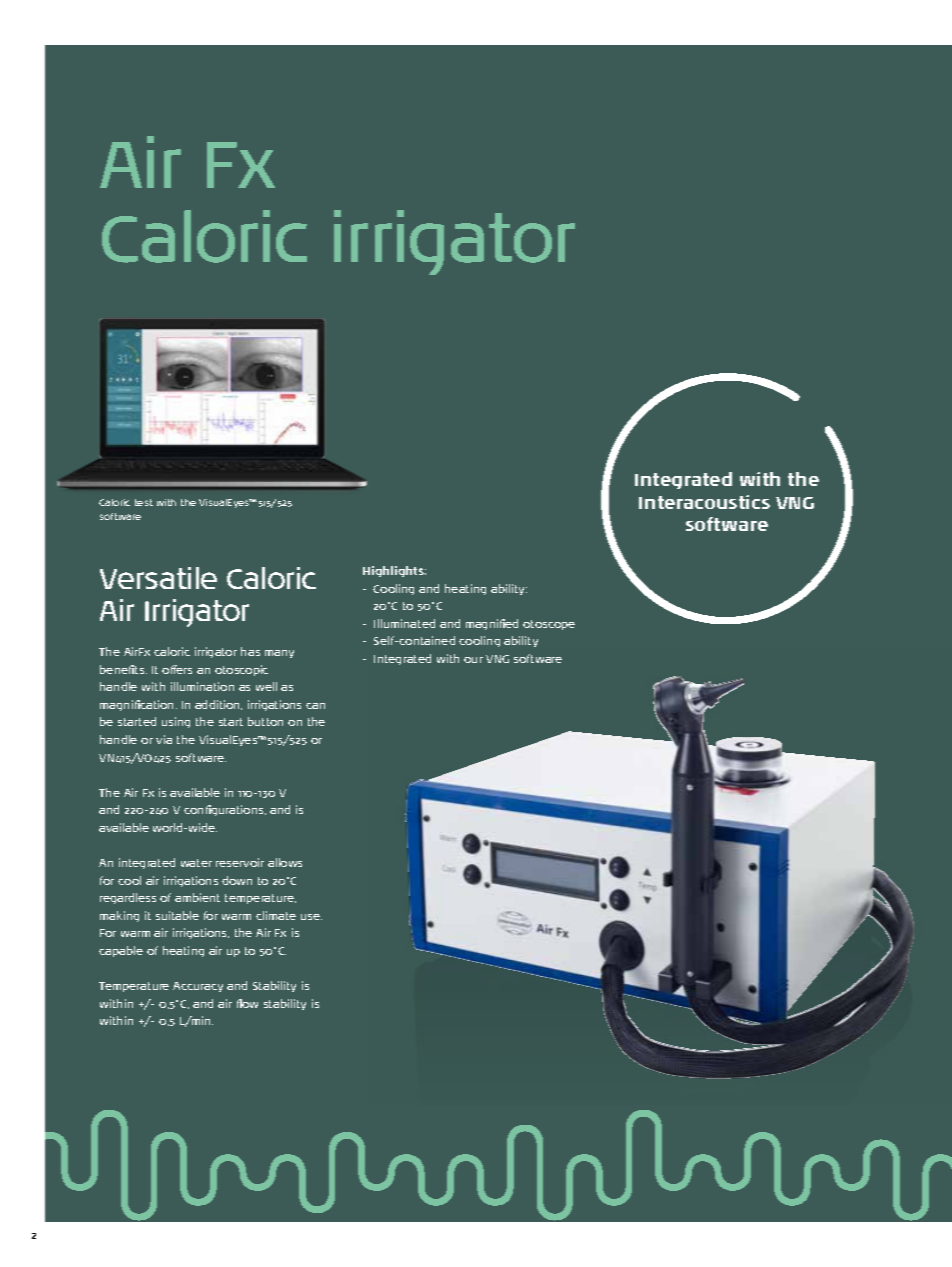  I want to click on ambient, so click(197, 897).
